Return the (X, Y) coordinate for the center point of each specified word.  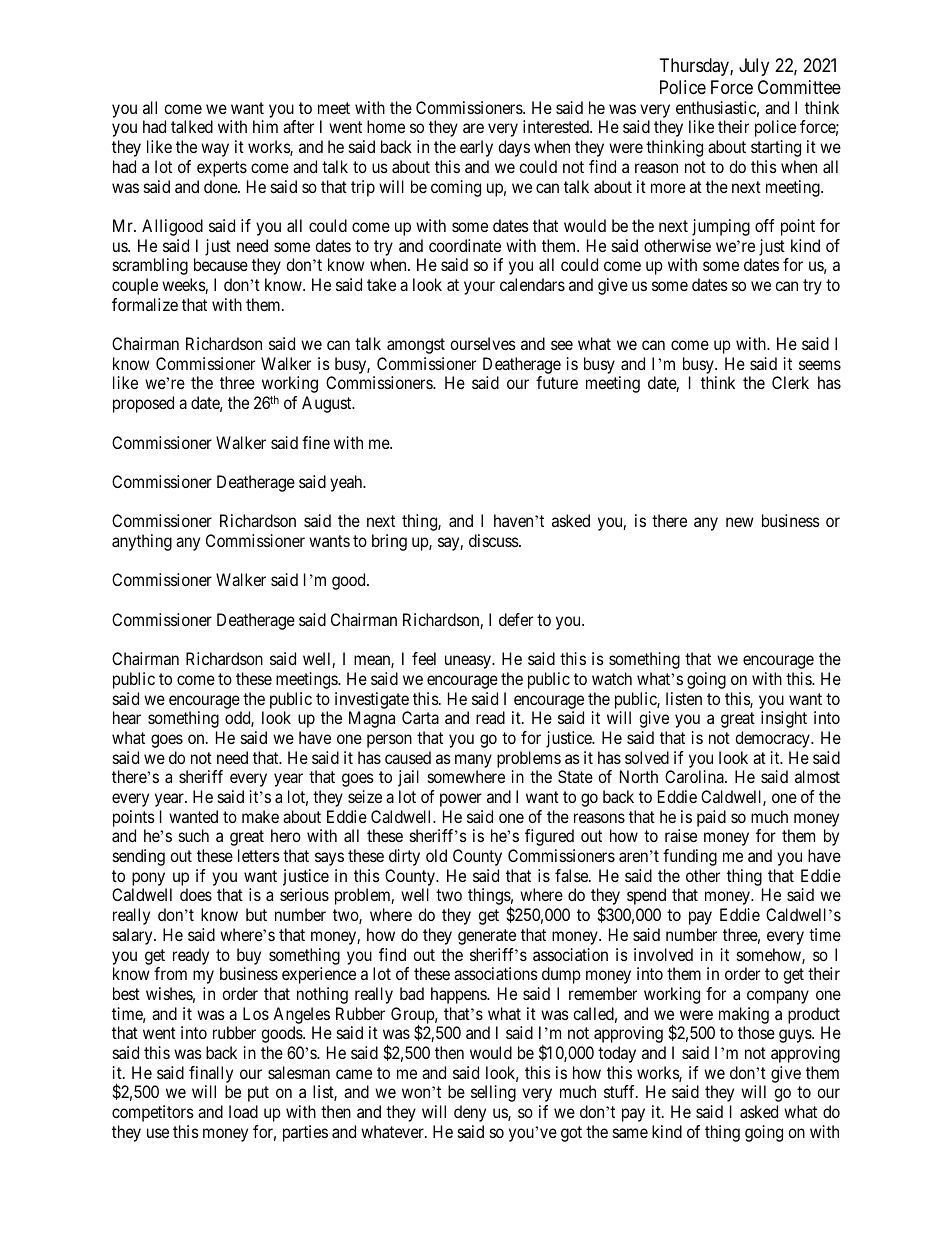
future (557, 382)
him (265, 126)
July (754, 67)
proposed (143, 404)
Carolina (695, 776)
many (473, 761)
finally (211, 1074)
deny (470, 1113)
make (260, 816)
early (476, 148)
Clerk (790, 382)
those (756, 1032)
